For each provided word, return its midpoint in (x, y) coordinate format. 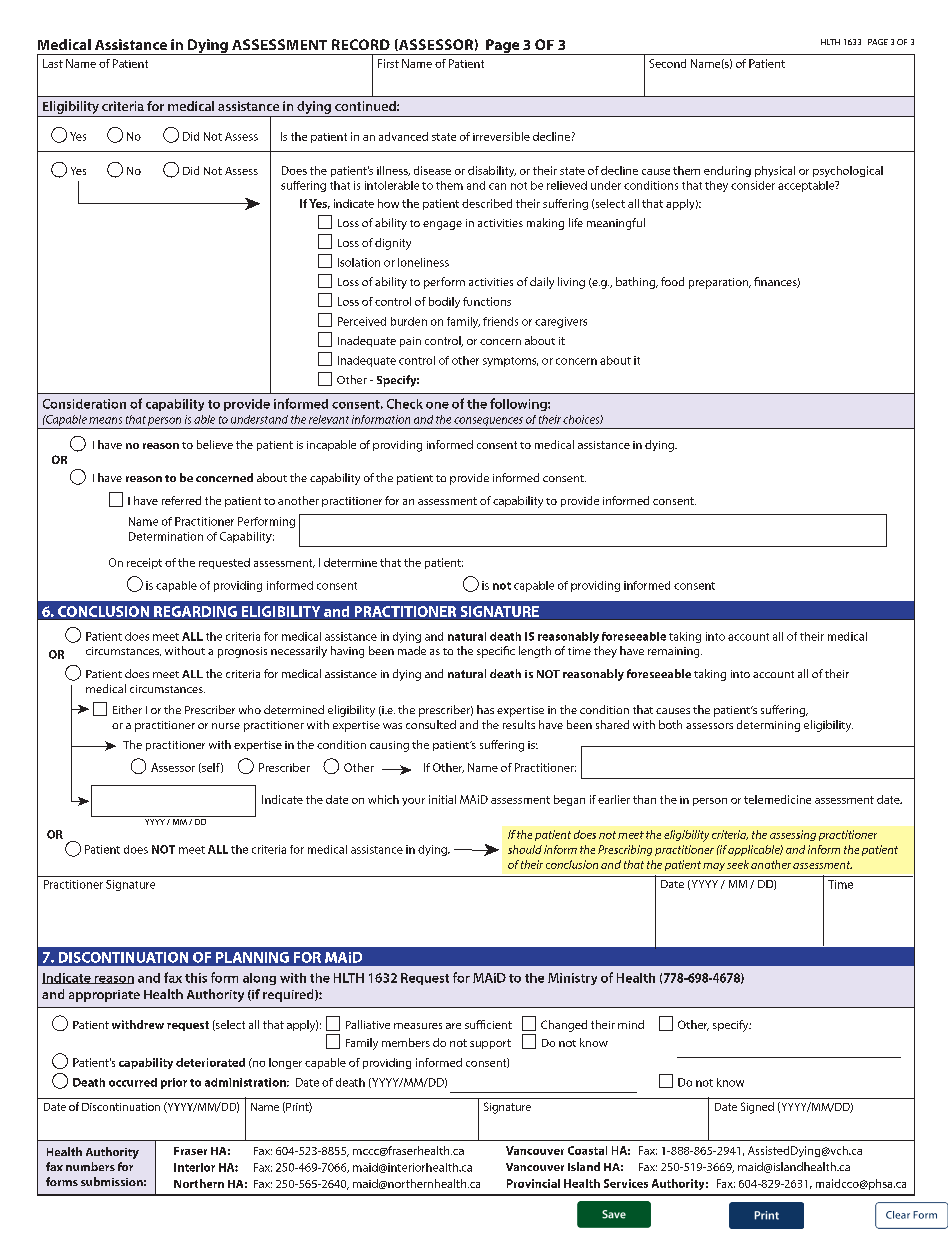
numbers (90, 1166)
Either (127, 709)
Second (667, 63)
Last (53, 63)
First (388, 63)
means (105, 420)
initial (442, 799)
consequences (488, 421)
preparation (719, 283)
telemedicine (777, 799)
